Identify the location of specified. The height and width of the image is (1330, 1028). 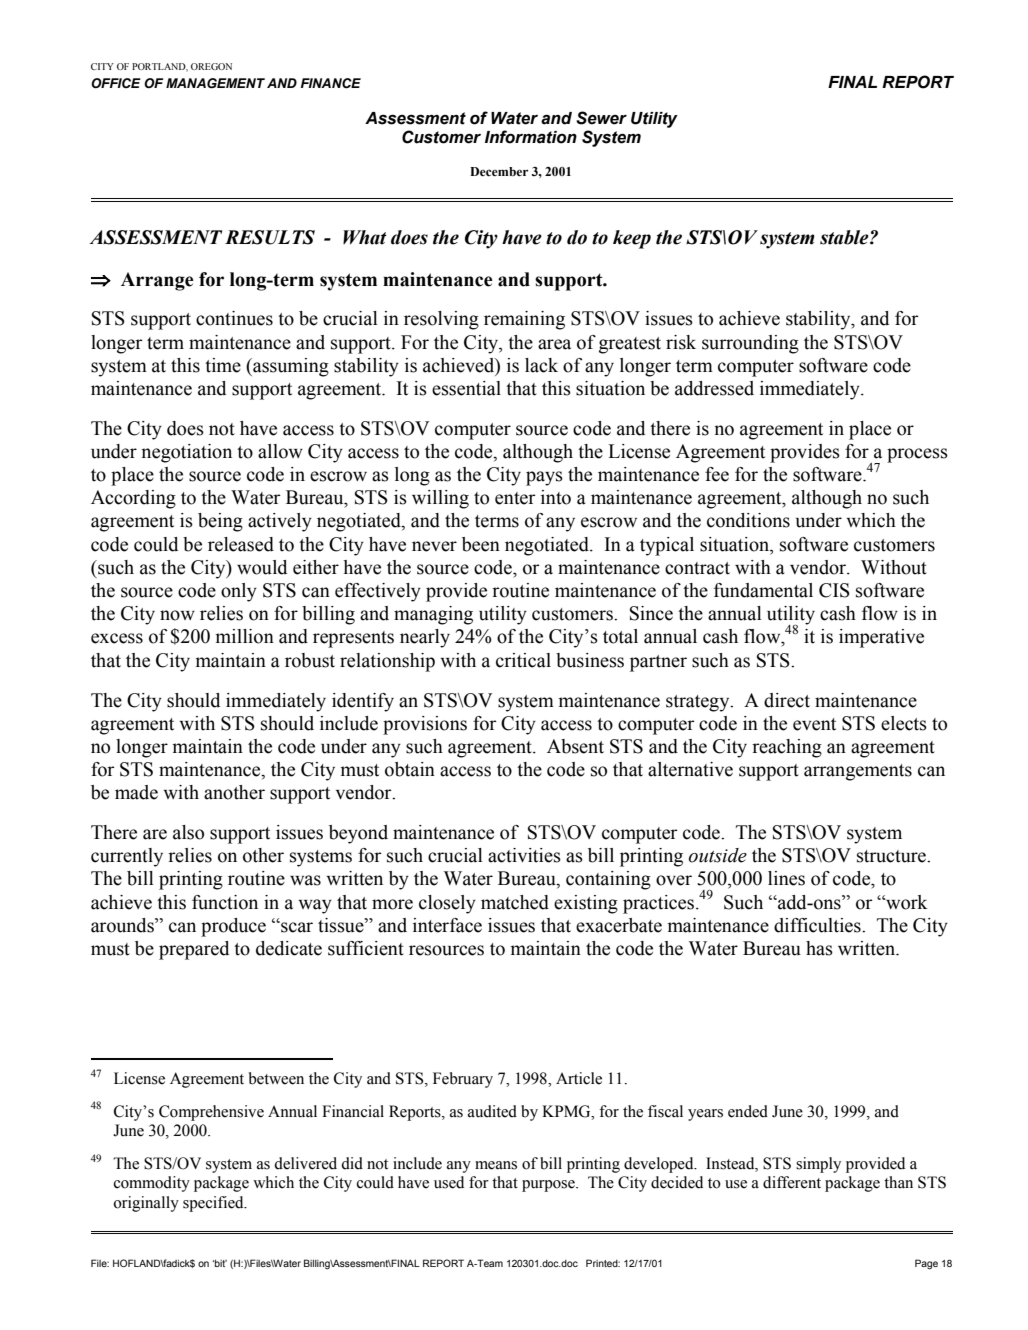
(214, 1204).
